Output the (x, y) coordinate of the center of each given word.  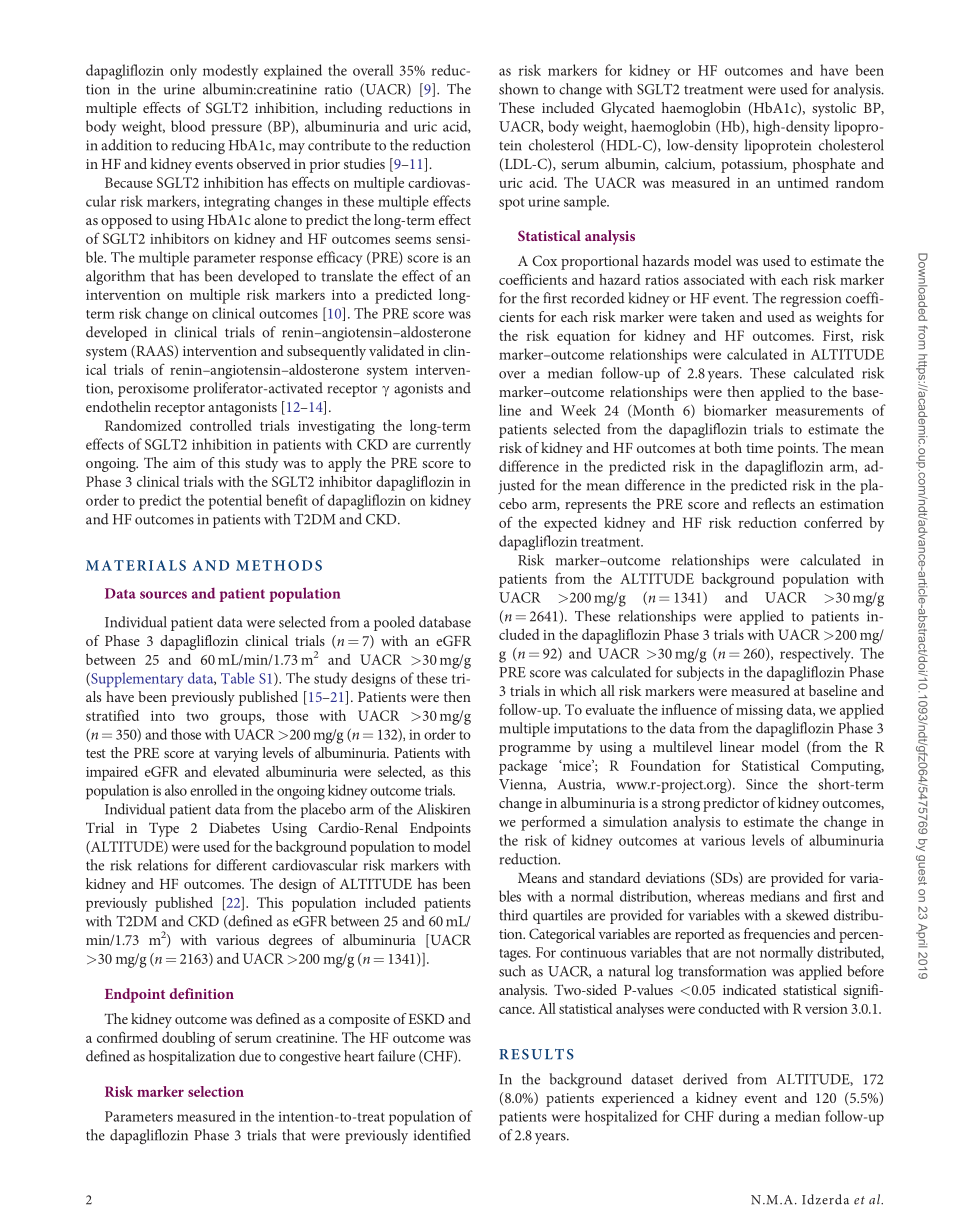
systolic (834, 109)
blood (188, 126)
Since (762, 784)
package (523, 767)
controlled (221, 425)
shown (518, 89)
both (728, 447)
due (250, 1056)
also (176, 790)
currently (443, 446)
